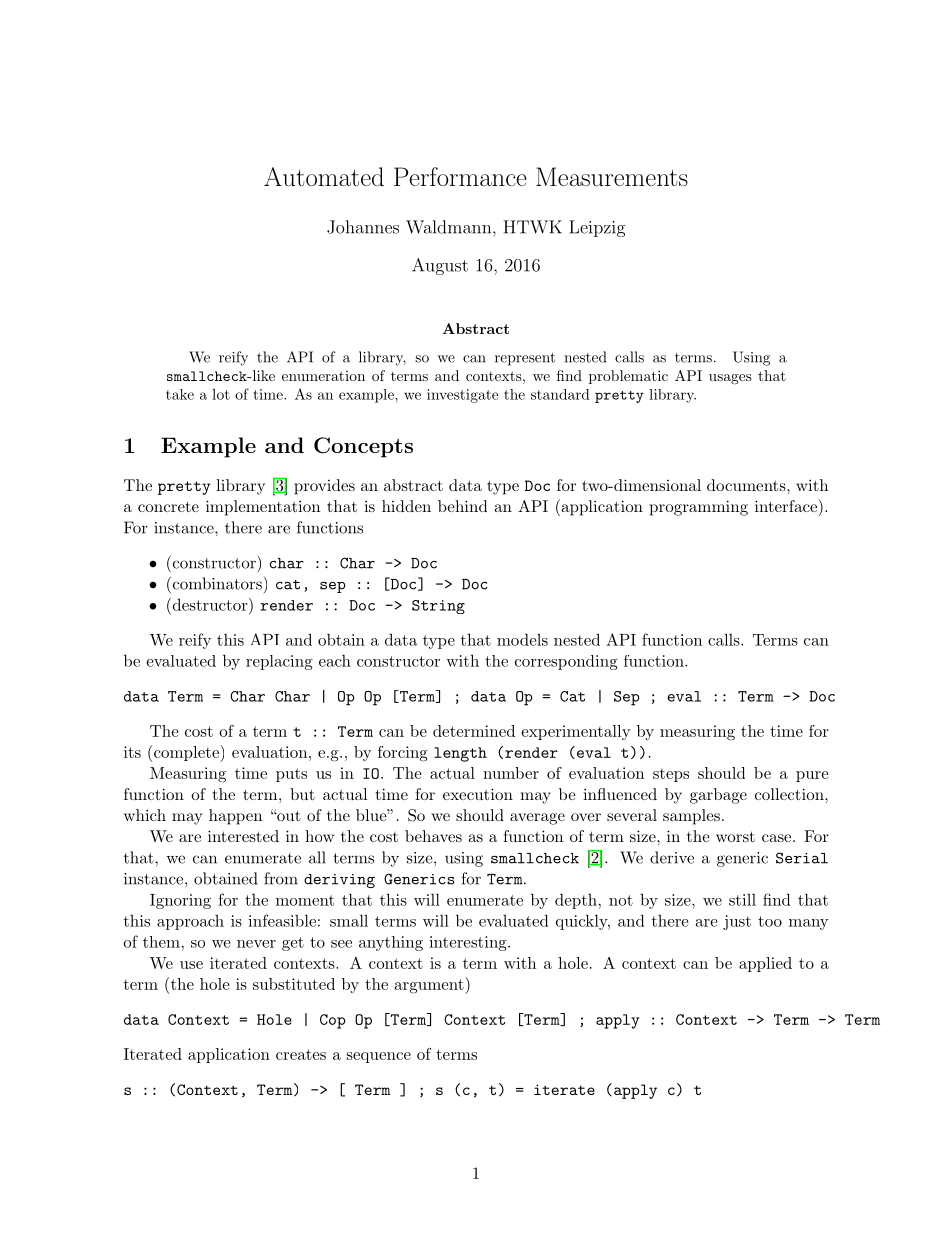  What do you see at coordinates (324, 176) in the image?
I see `Automated` at bounding box center [324, 176].
